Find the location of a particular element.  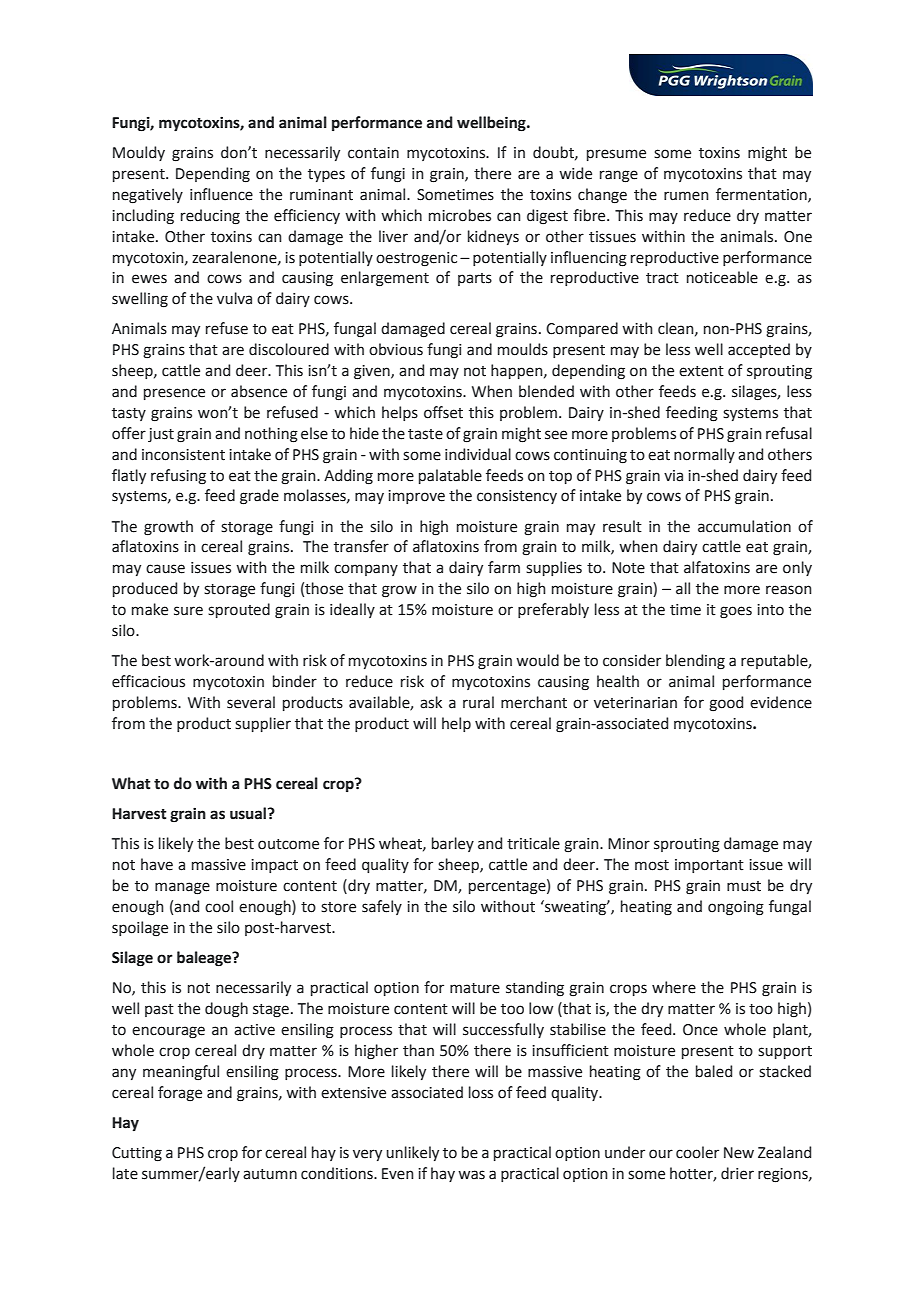

manage is located at coordinates (182, 888).
